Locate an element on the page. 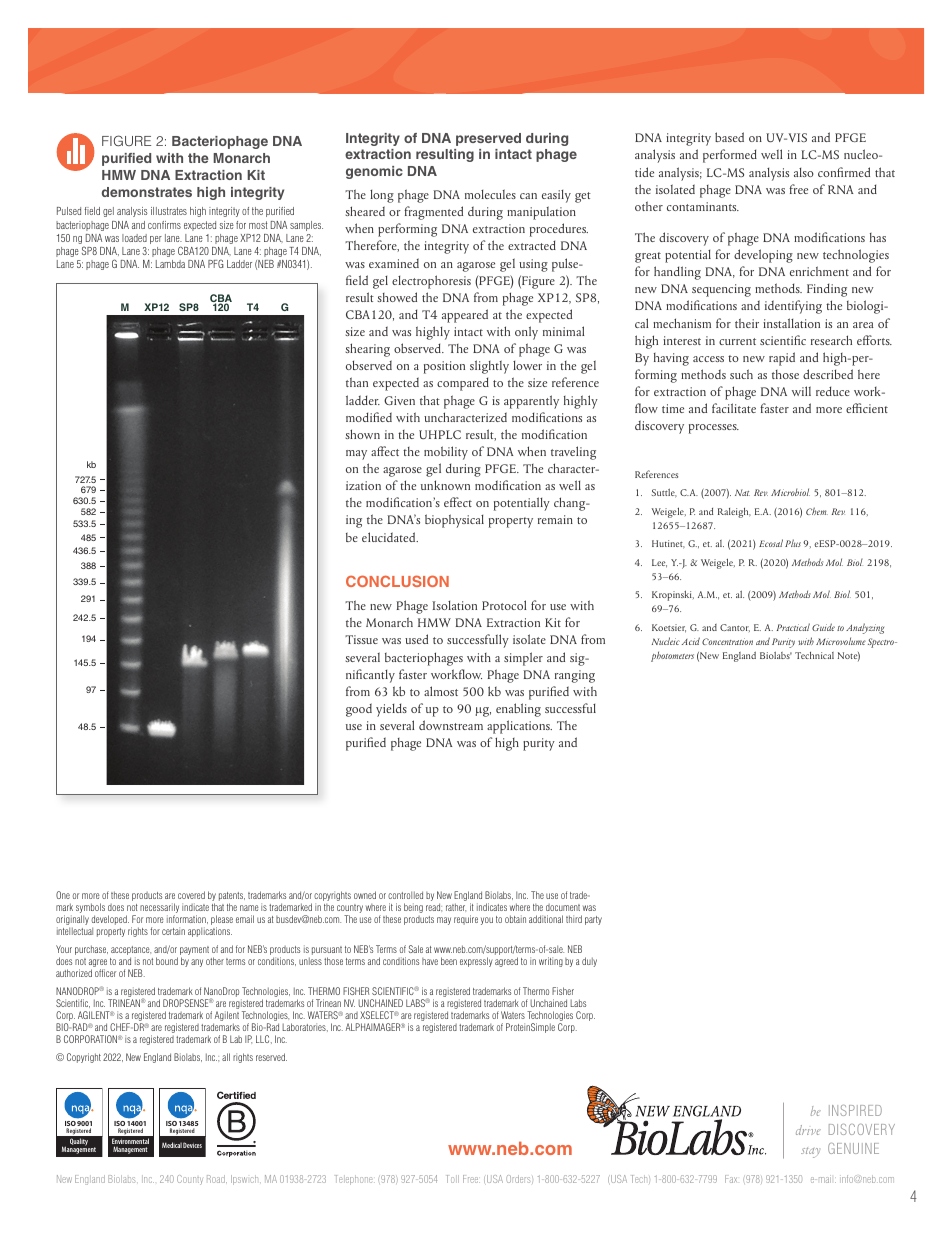 The height and width of the document is (1233, 952). demonstrates is located at coordinates (147, 192).
